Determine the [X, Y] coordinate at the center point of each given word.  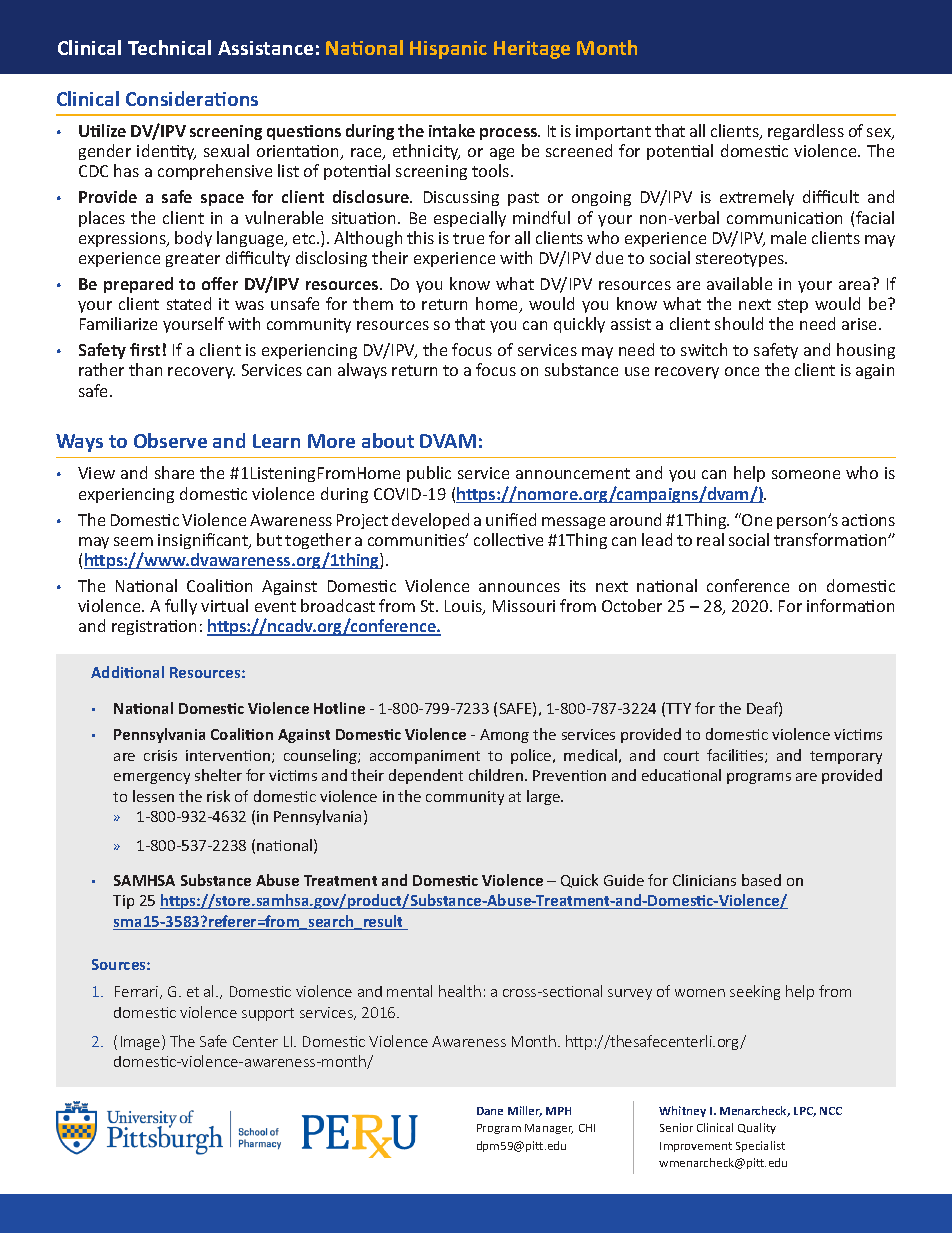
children [497, 775]
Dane [490, 1111]
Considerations [192, 98]
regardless [806, 132]
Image [142, 1042]
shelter [218, 775]
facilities [736, 756]
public [429, 474]
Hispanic [448, 50]
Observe [170, 440]
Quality [757, 1128]
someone [806, 474]
